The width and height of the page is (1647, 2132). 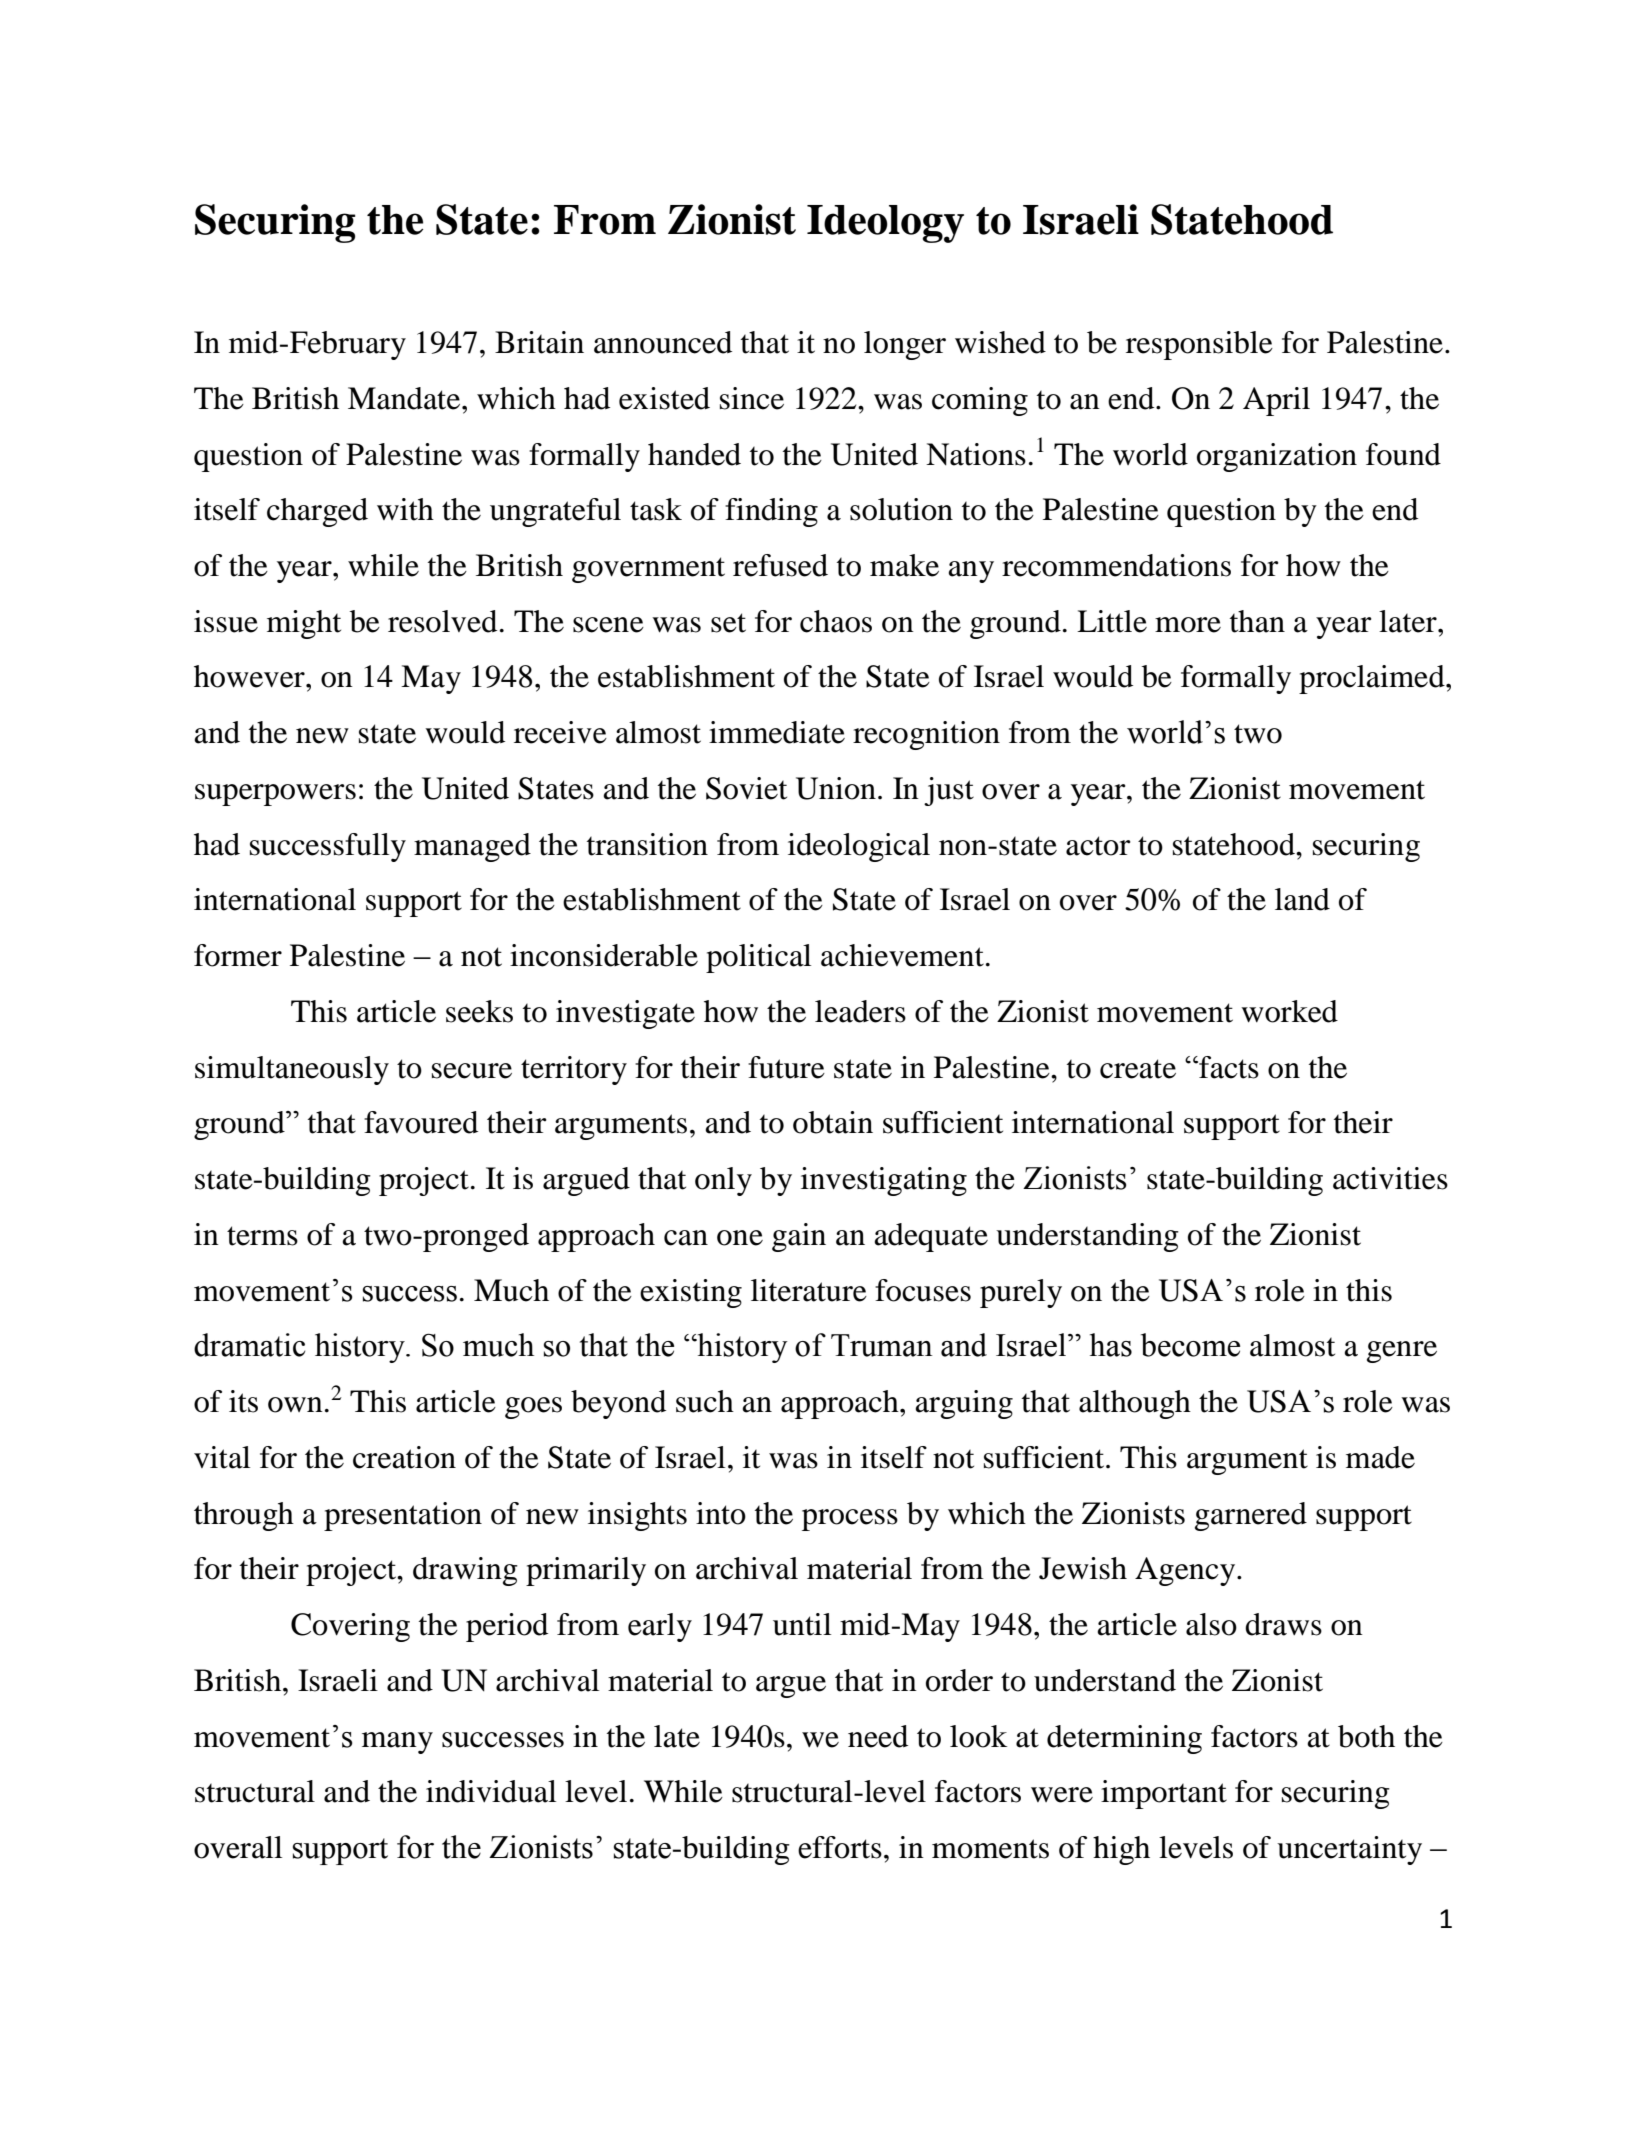 I want to click on might, so click(x=304, y=624).
